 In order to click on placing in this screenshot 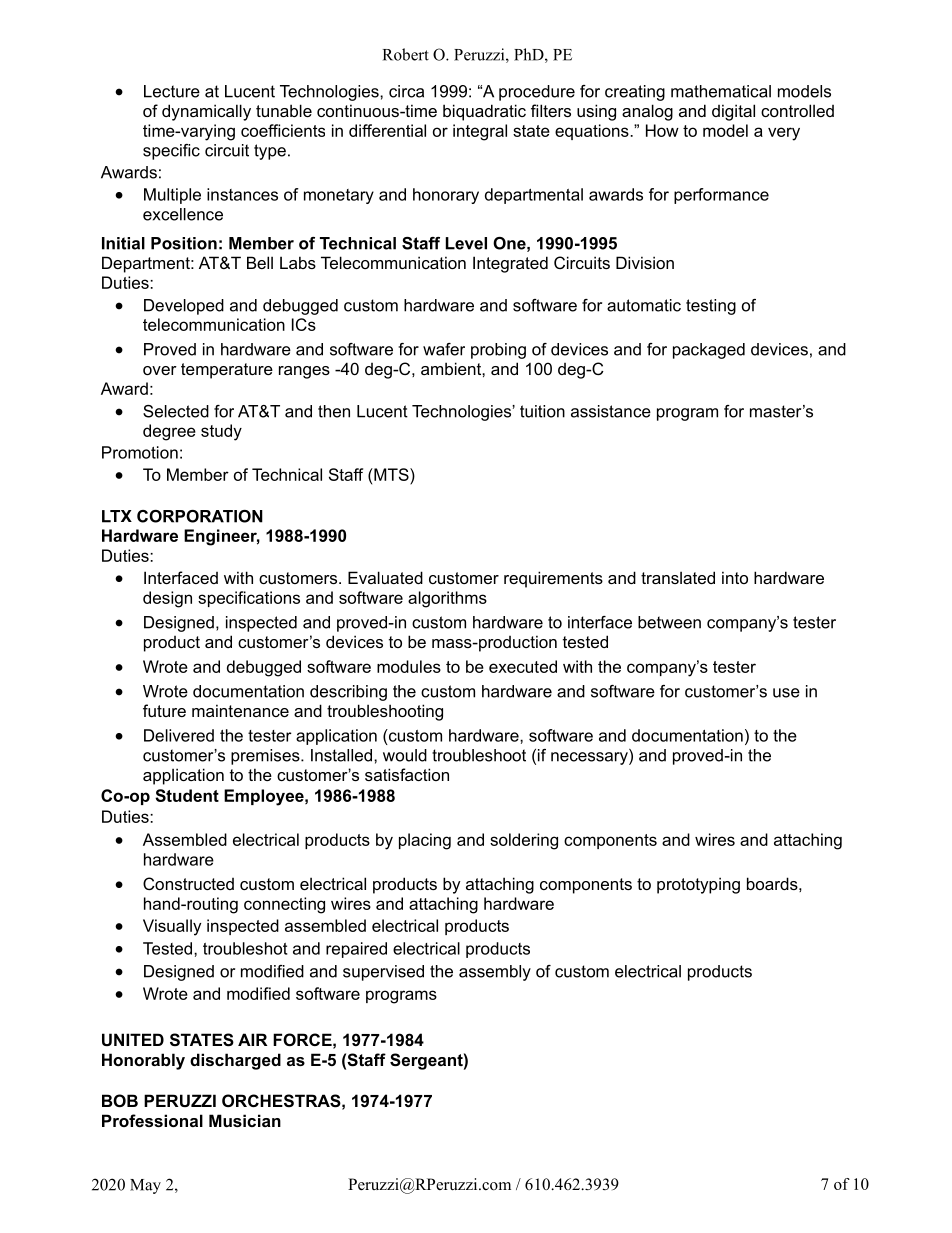, I will do `click(425, 841)`.
